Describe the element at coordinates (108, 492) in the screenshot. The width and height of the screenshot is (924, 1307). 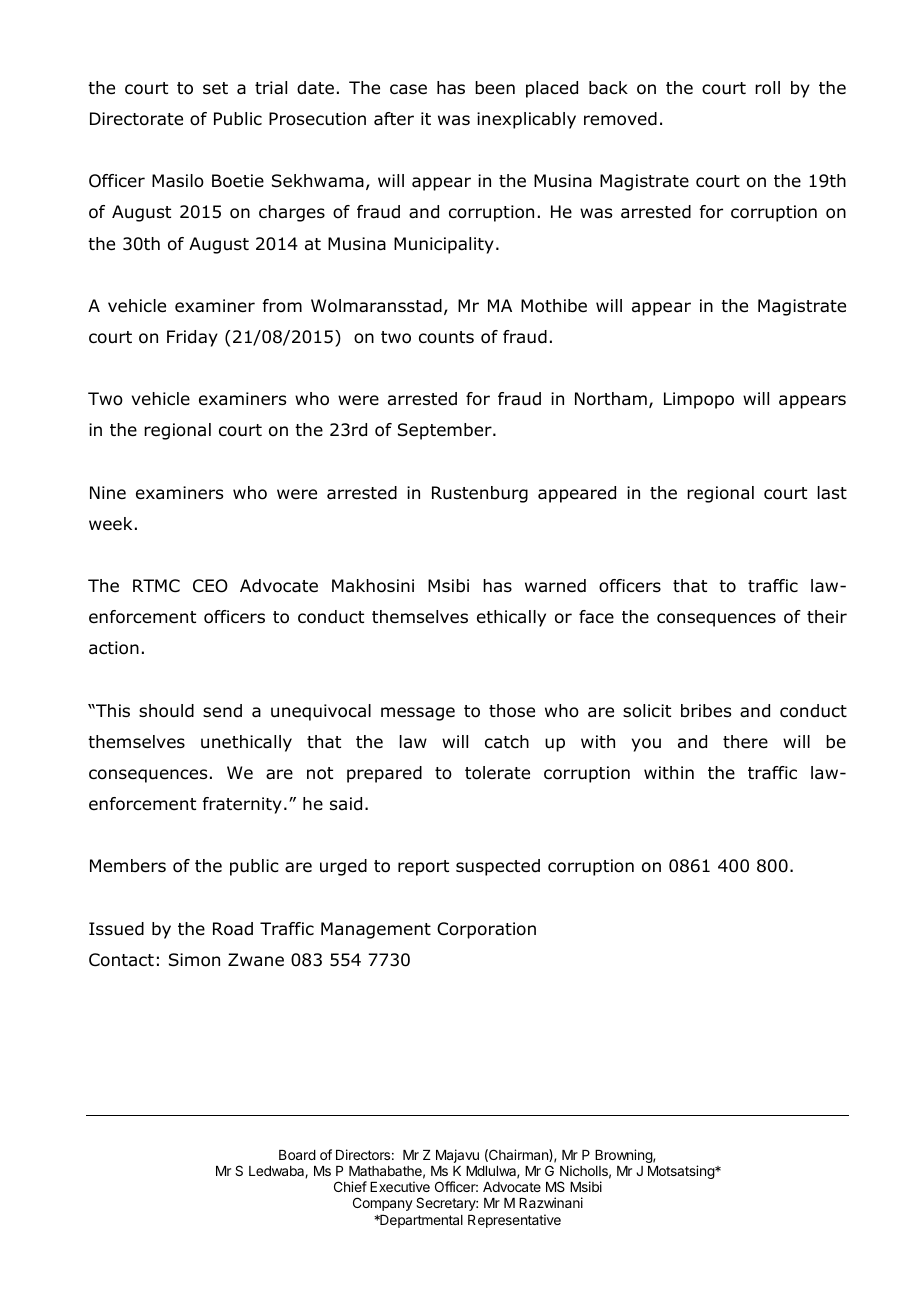
I see `Nine` at that location.
